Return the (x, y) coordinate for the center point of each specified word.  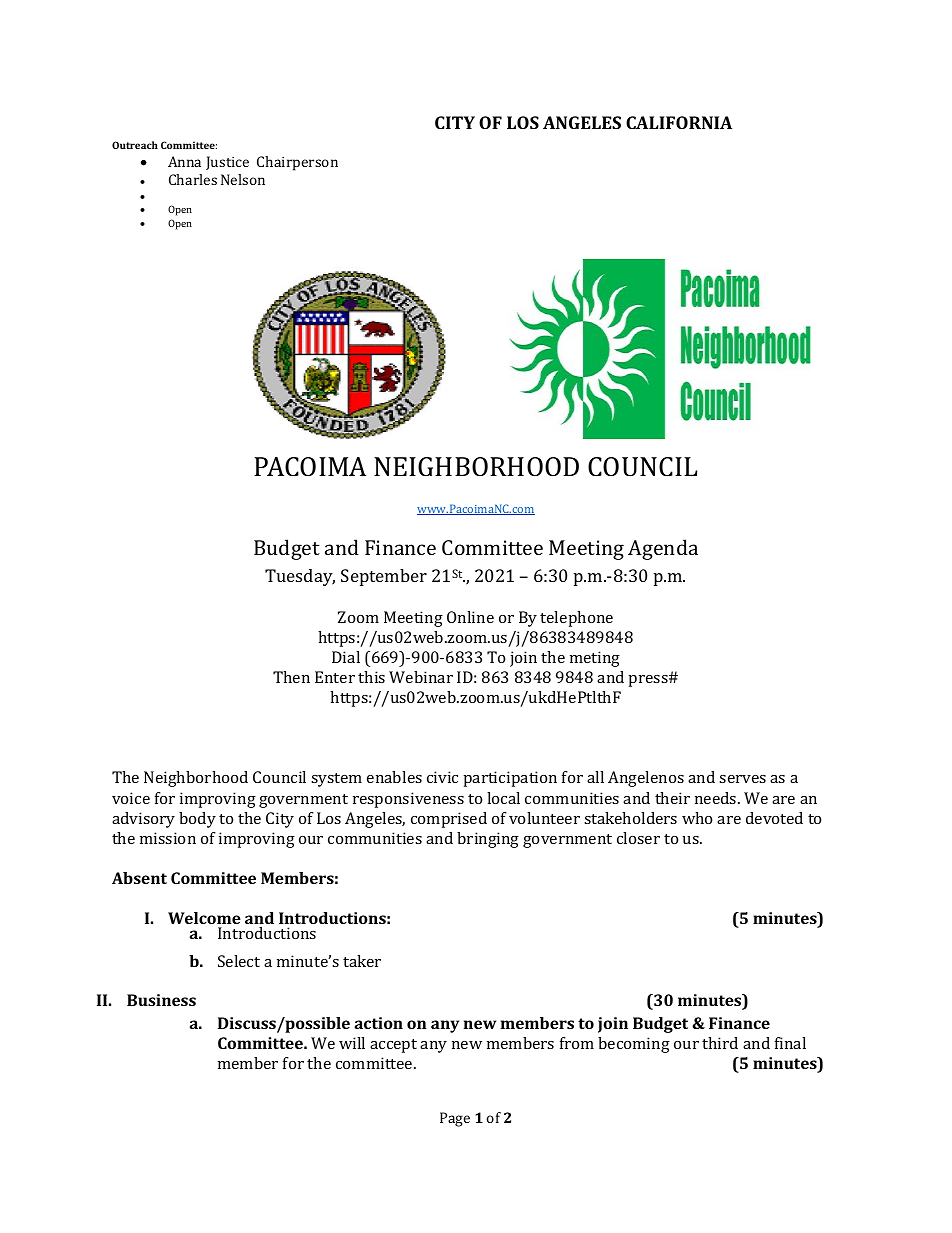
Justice (227, 163)
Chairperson (297, 163)
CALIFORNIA (679, 122)
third (720, 1043)
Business (161, 1000)
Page (455, 1119)
